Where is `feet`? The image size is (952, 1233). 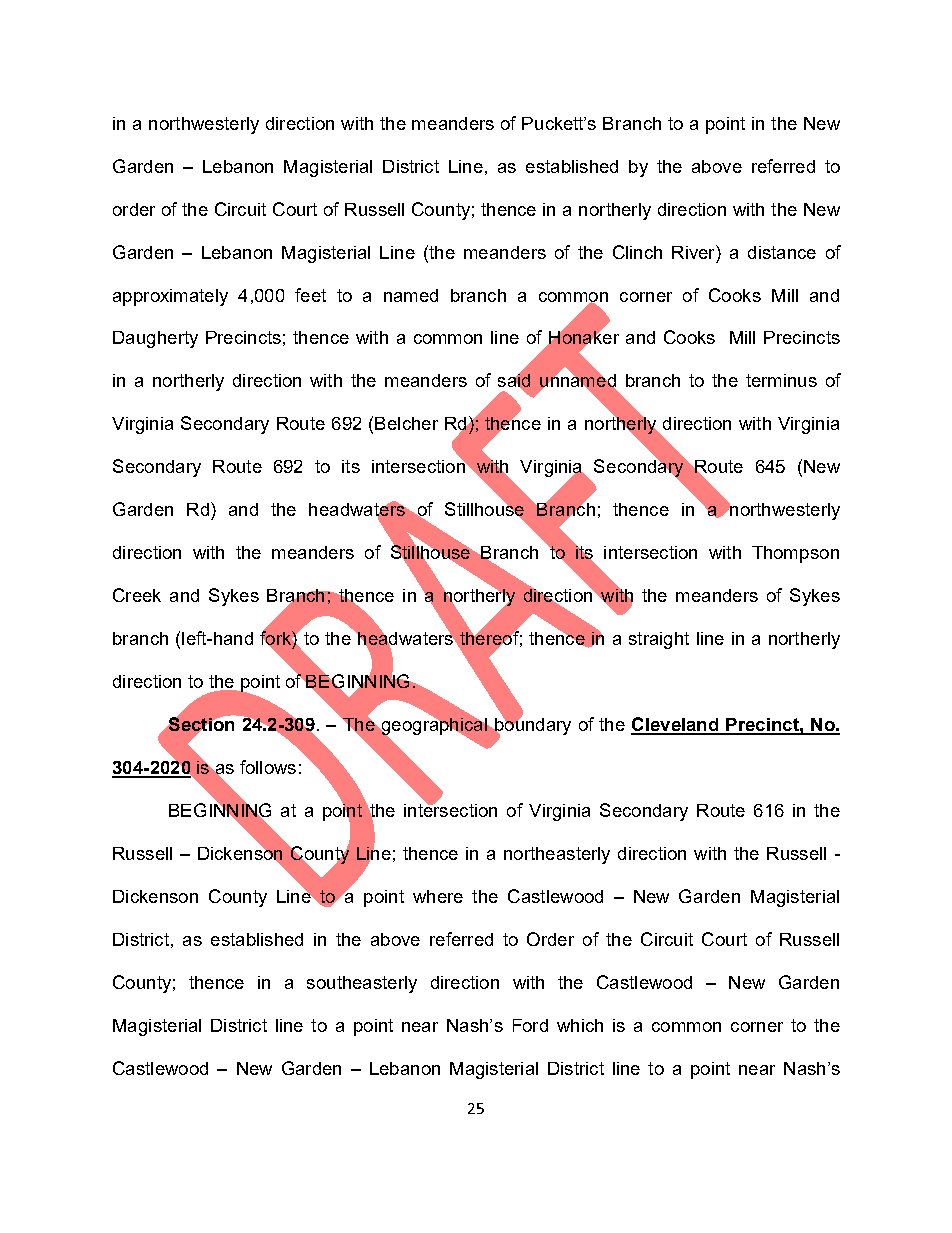
feet is located at coordinates (310, 295).
